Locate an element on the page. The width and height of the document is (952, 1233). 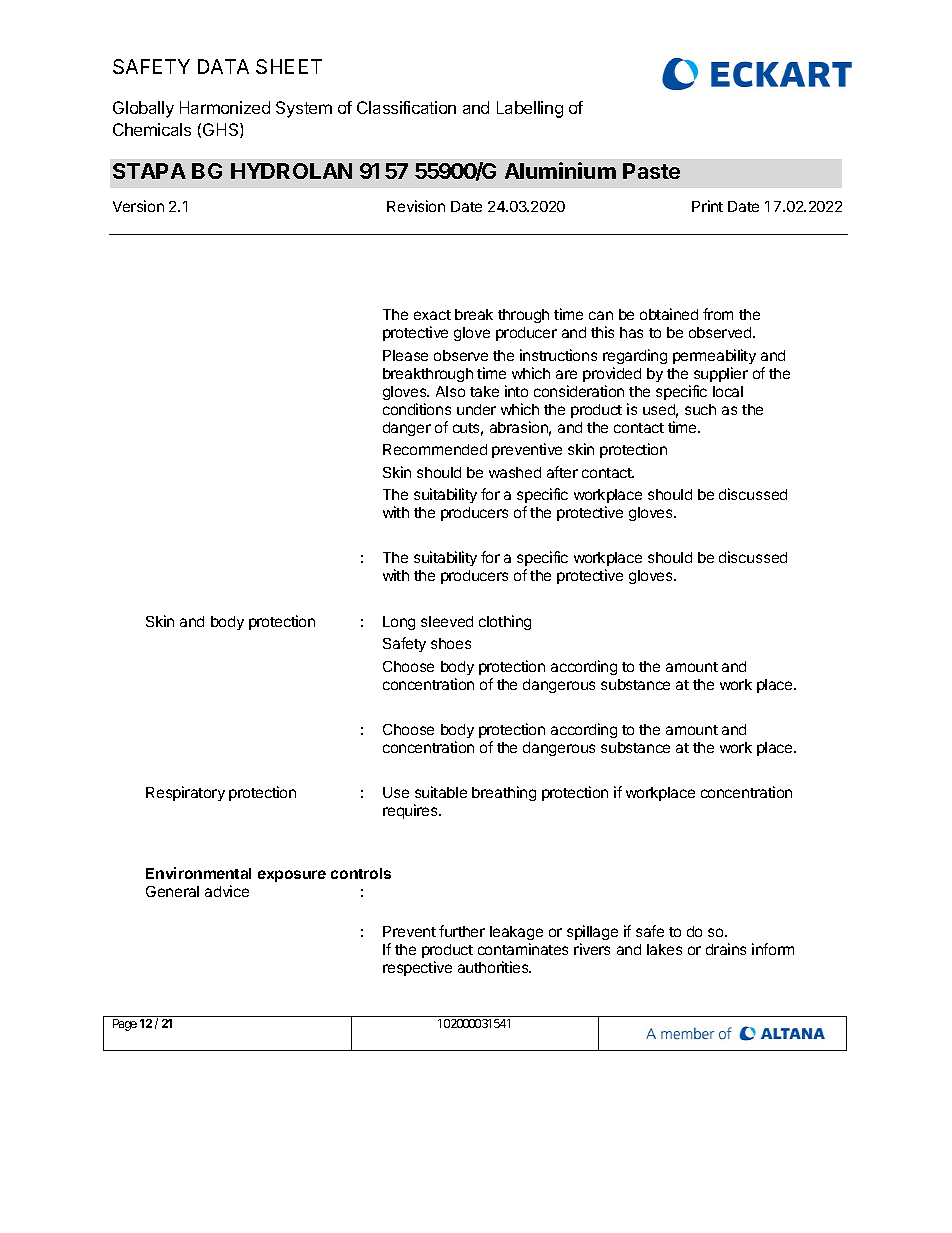
Long is located at coordinates (399, 623).
